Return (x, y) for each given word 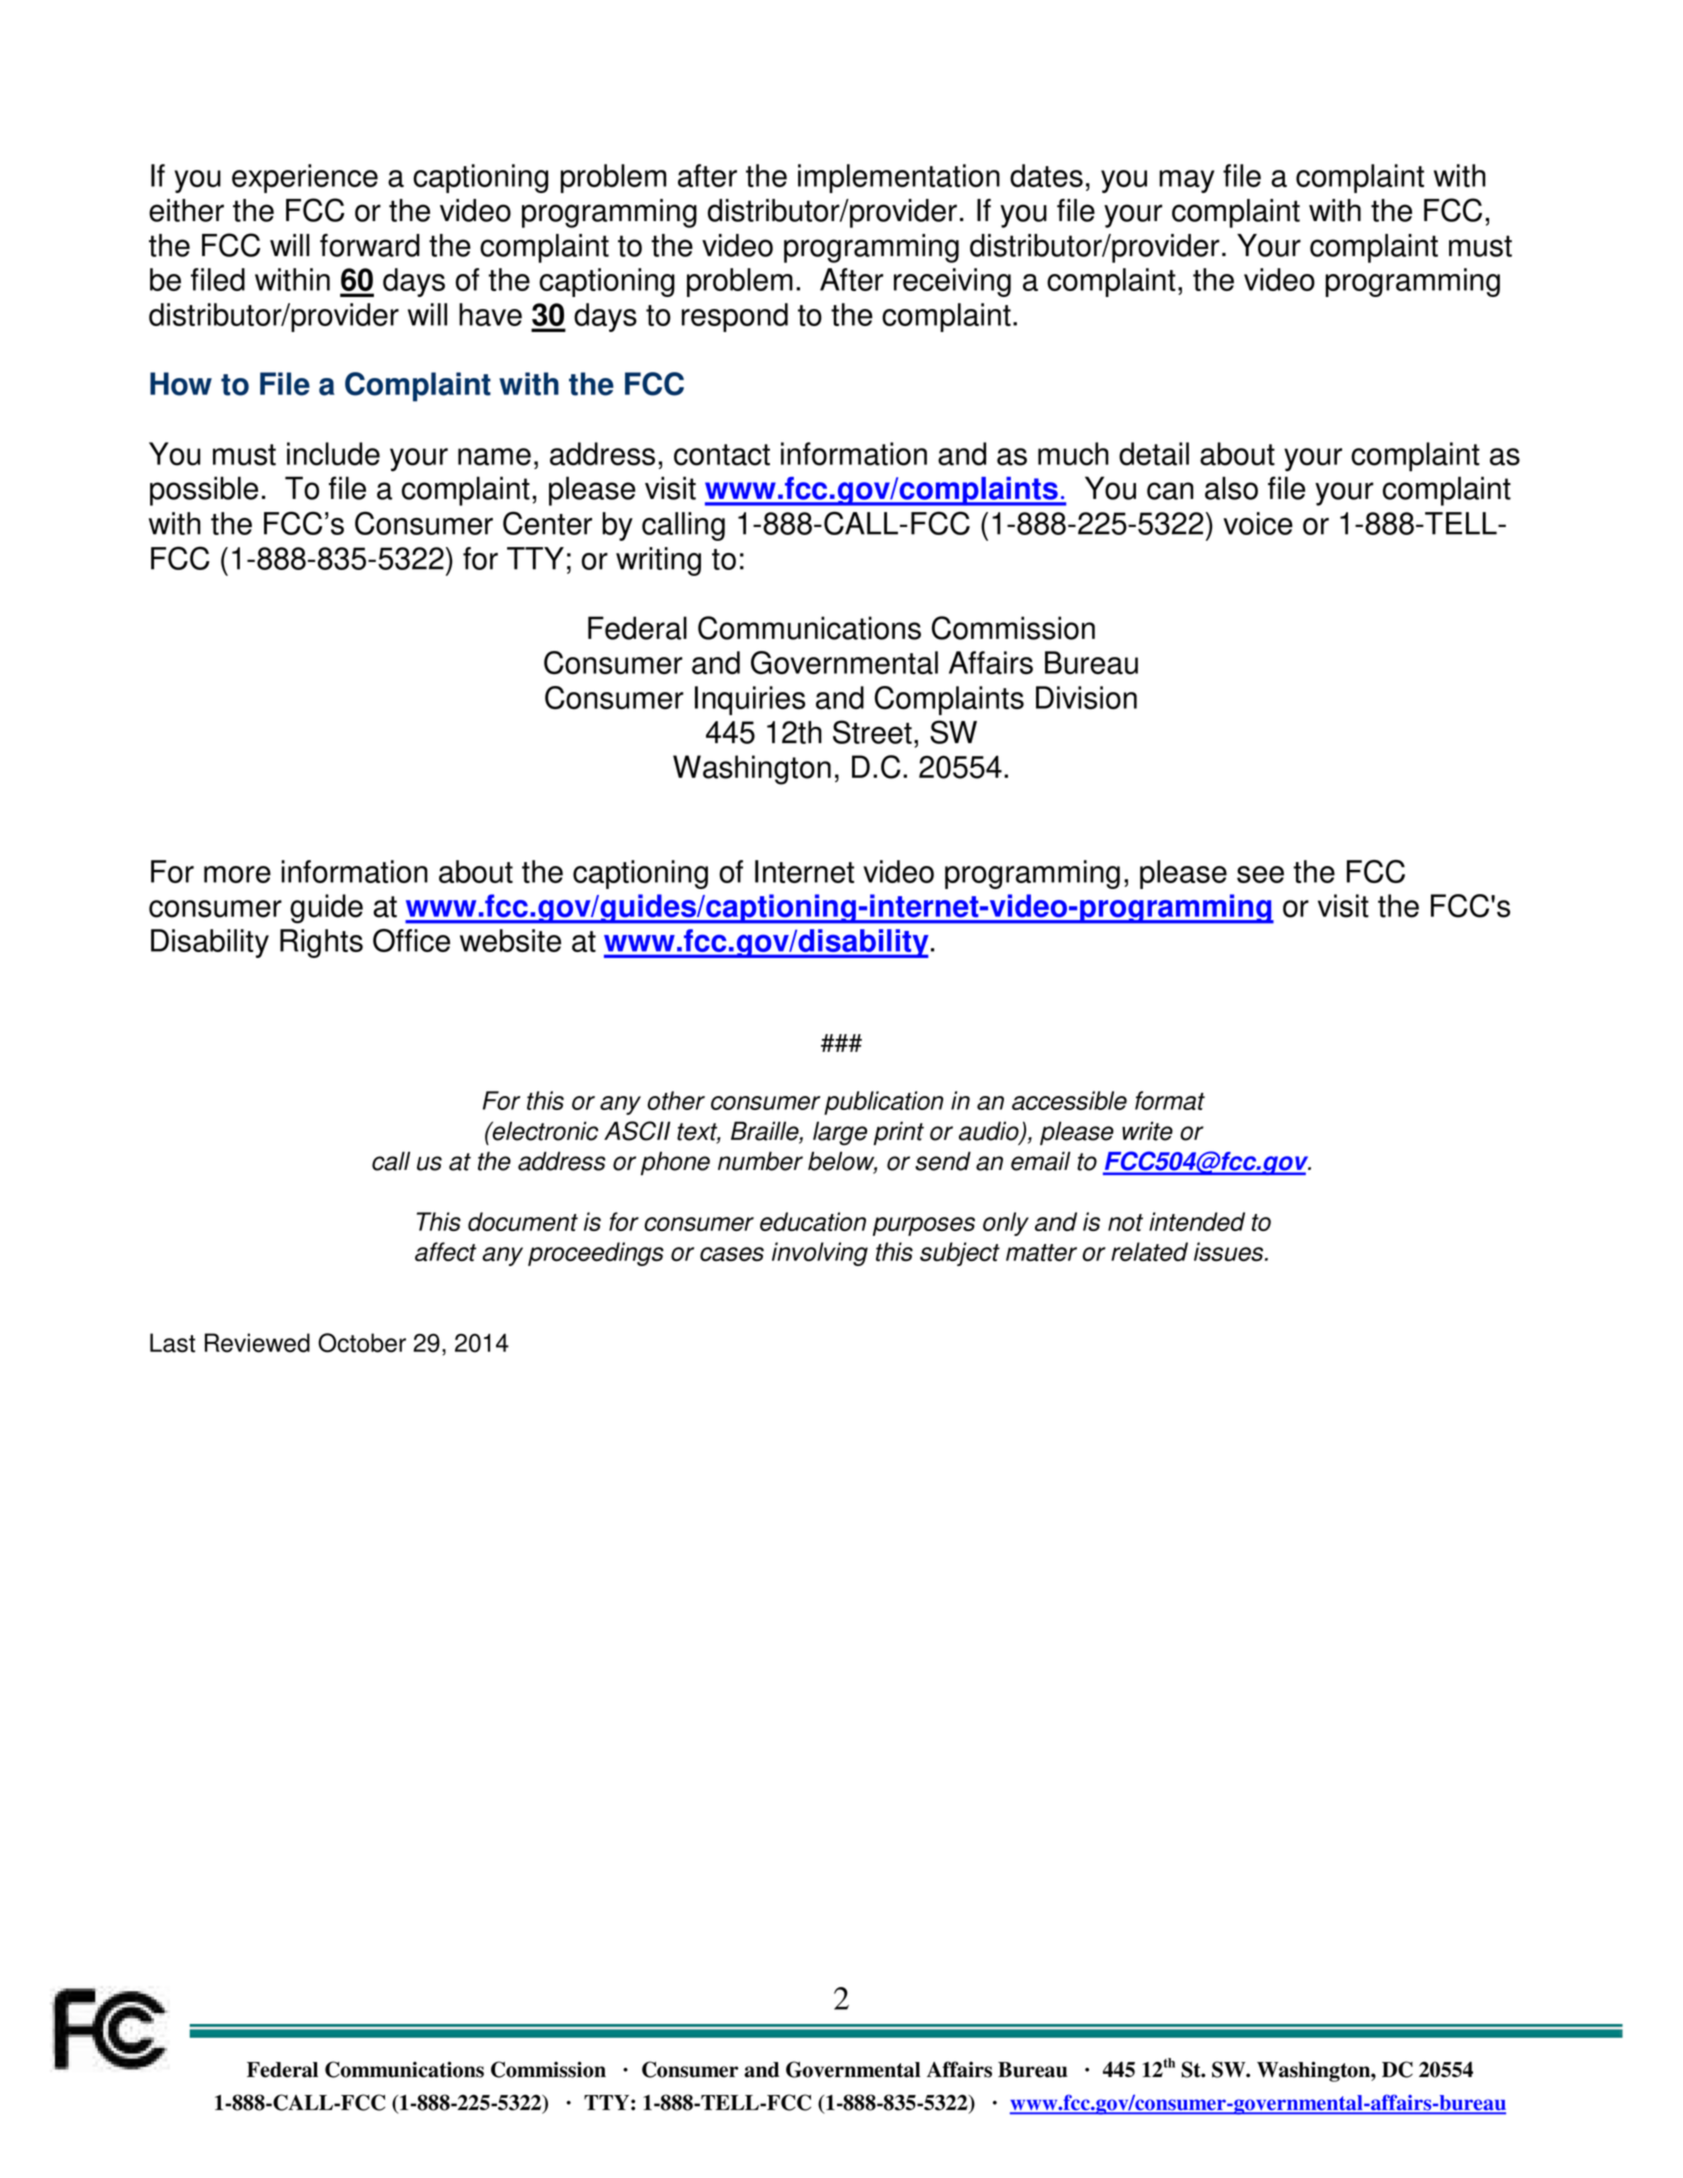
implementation (899, 178)
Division (1086, 698)
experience (305, 178)
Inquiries (750, 700)
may (1186, 181)
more (237, 874)
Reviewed (257, 1343)
